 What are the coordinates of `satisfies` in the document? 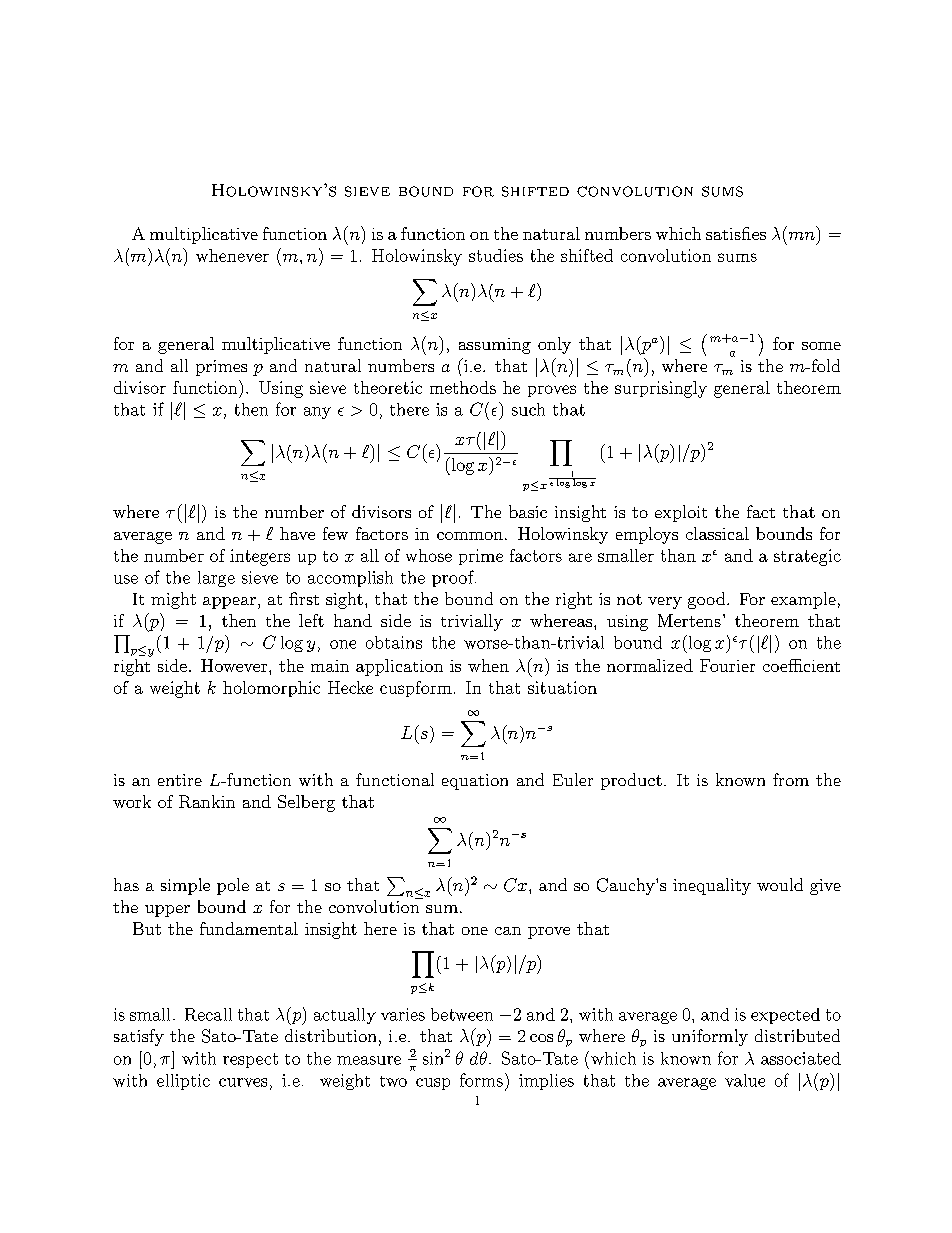 It's located at (736, 233).
